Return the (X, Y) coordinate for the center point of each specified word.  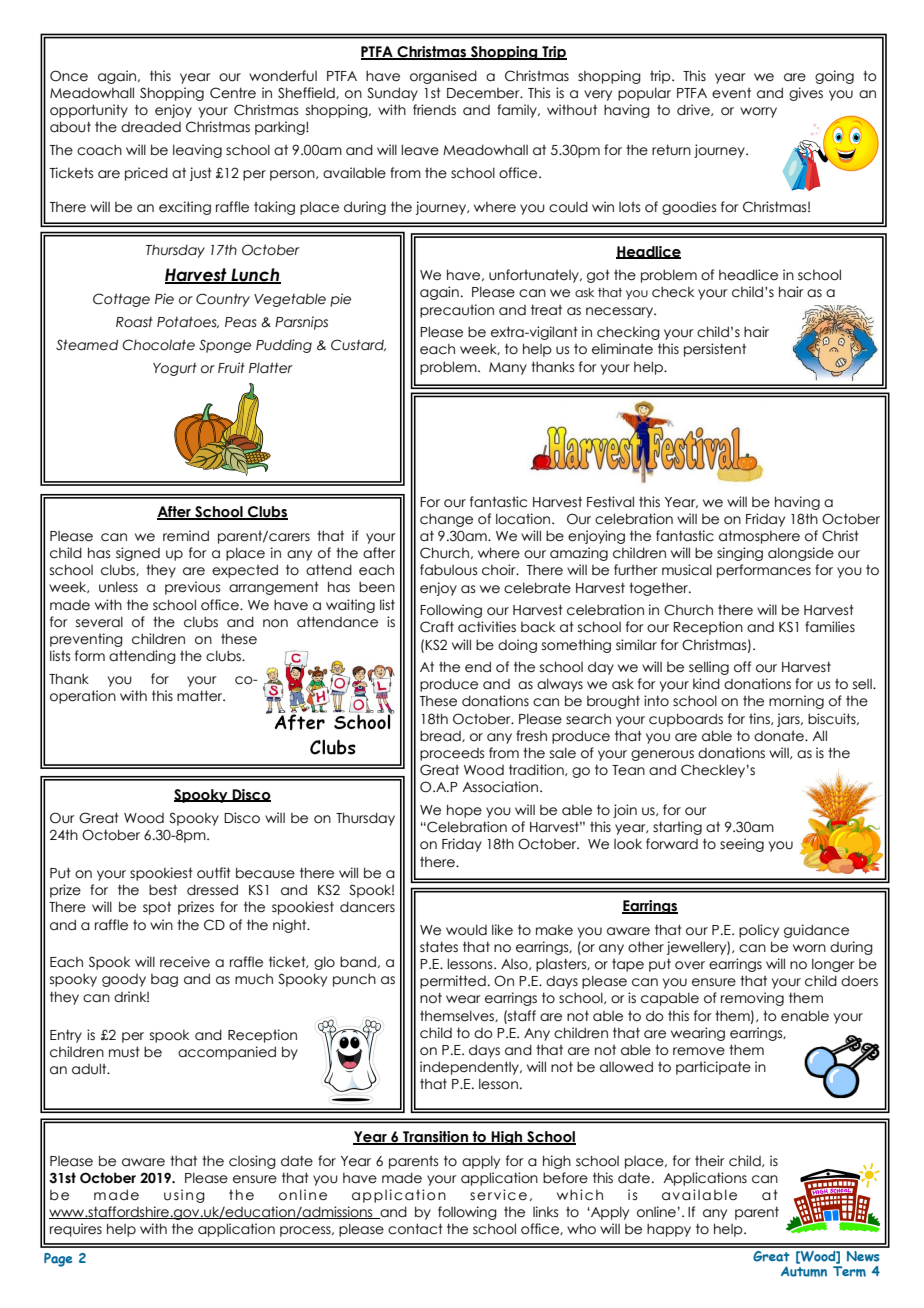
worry (758, 112)
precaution (457, 311)
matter (201, 696)
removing (752, 999)
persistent (715, 350)
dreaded (151, 127)
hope (464, 811)
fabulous (448, 570)
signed (138, 554)
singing (740, 554)
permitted (453, 982)
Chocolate (158, 345)
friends (434, 110)
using (184, 1196)
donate (780, 736)
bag (164, 980)
